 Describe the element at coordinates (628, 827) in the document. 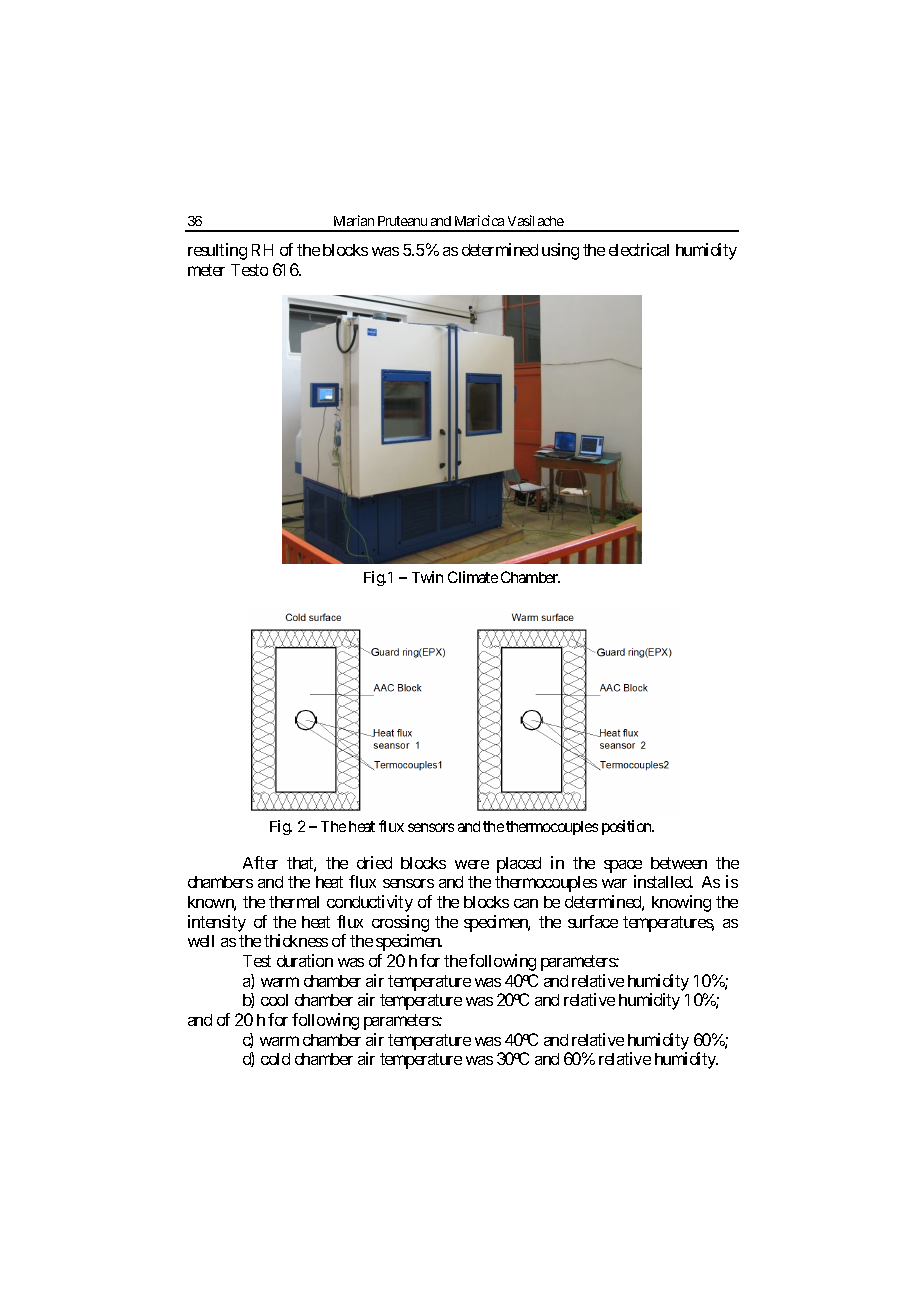

I see `position` at that location.
